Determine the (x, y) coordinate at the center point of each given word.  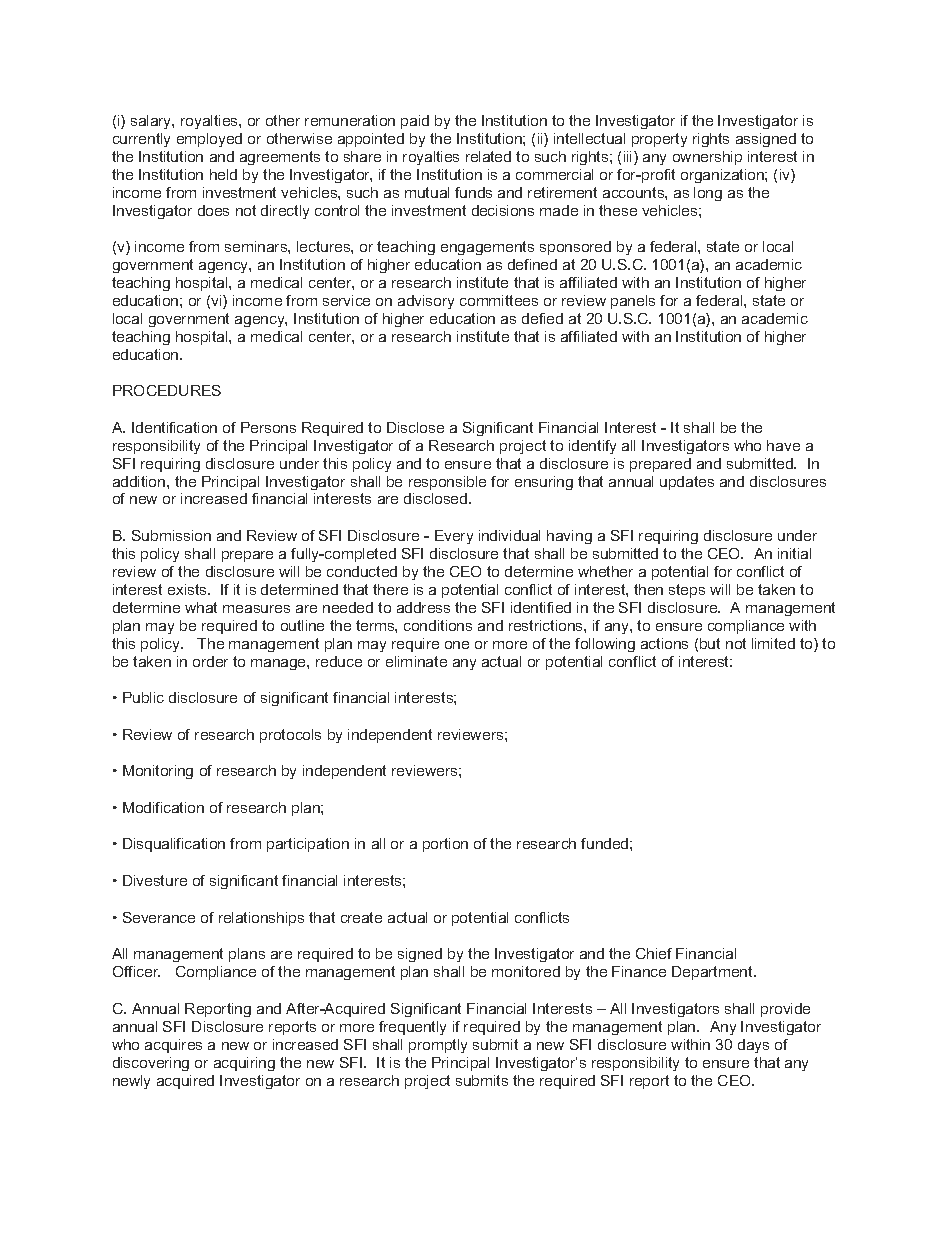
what (201, 607)
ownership (707, 158)
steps (687, 591)
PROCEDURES (167, 390)
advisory (426, 302)
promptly (438, 1046)
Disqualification (174, 845)
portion (445, 845)
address (423, 607)
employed (209, 140)
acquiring (244, 1064)
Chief (654, 953)
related (488, 156)
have (783, 445)
